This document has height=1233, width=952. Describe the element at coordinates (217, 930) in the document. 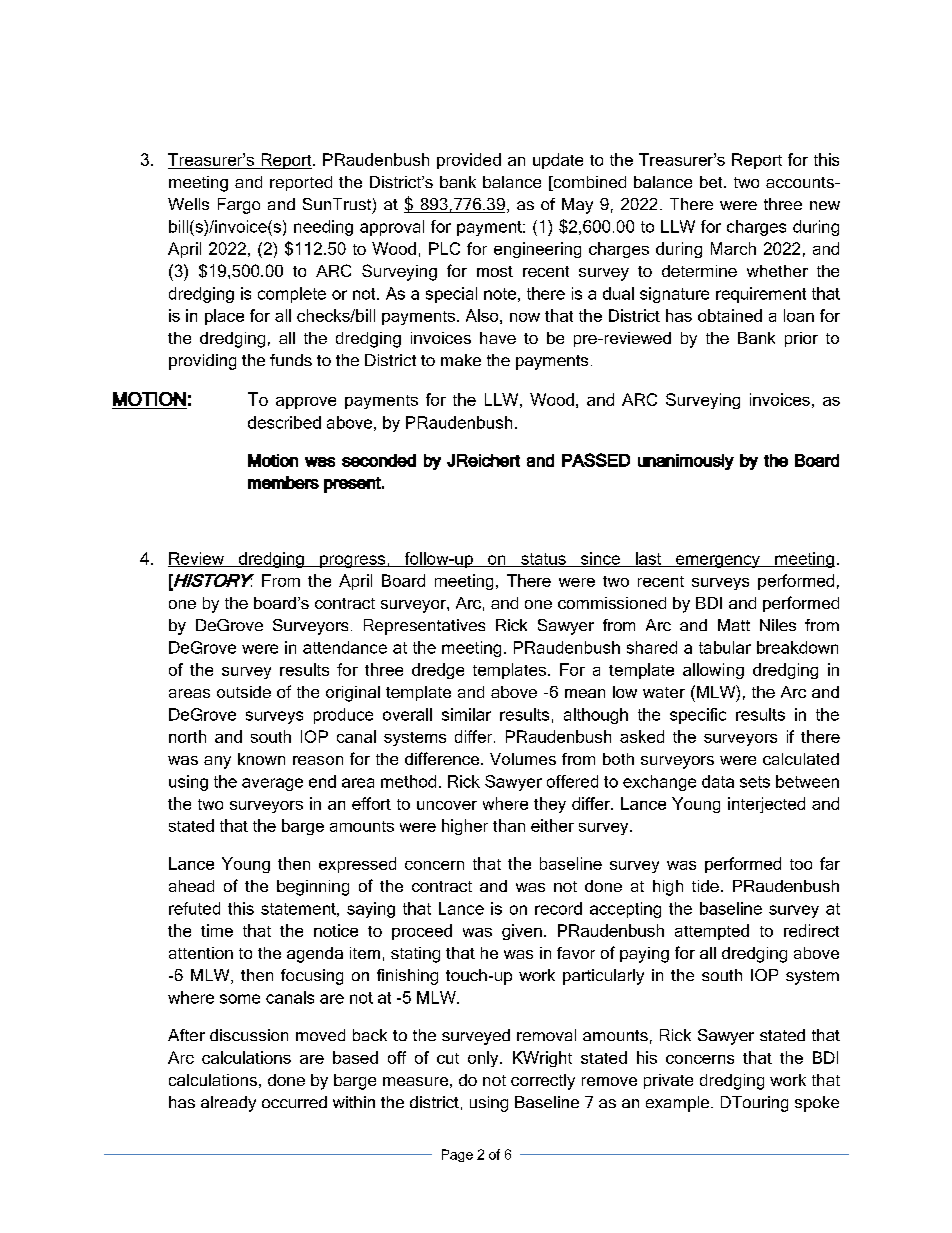

I see `time` at that location.
